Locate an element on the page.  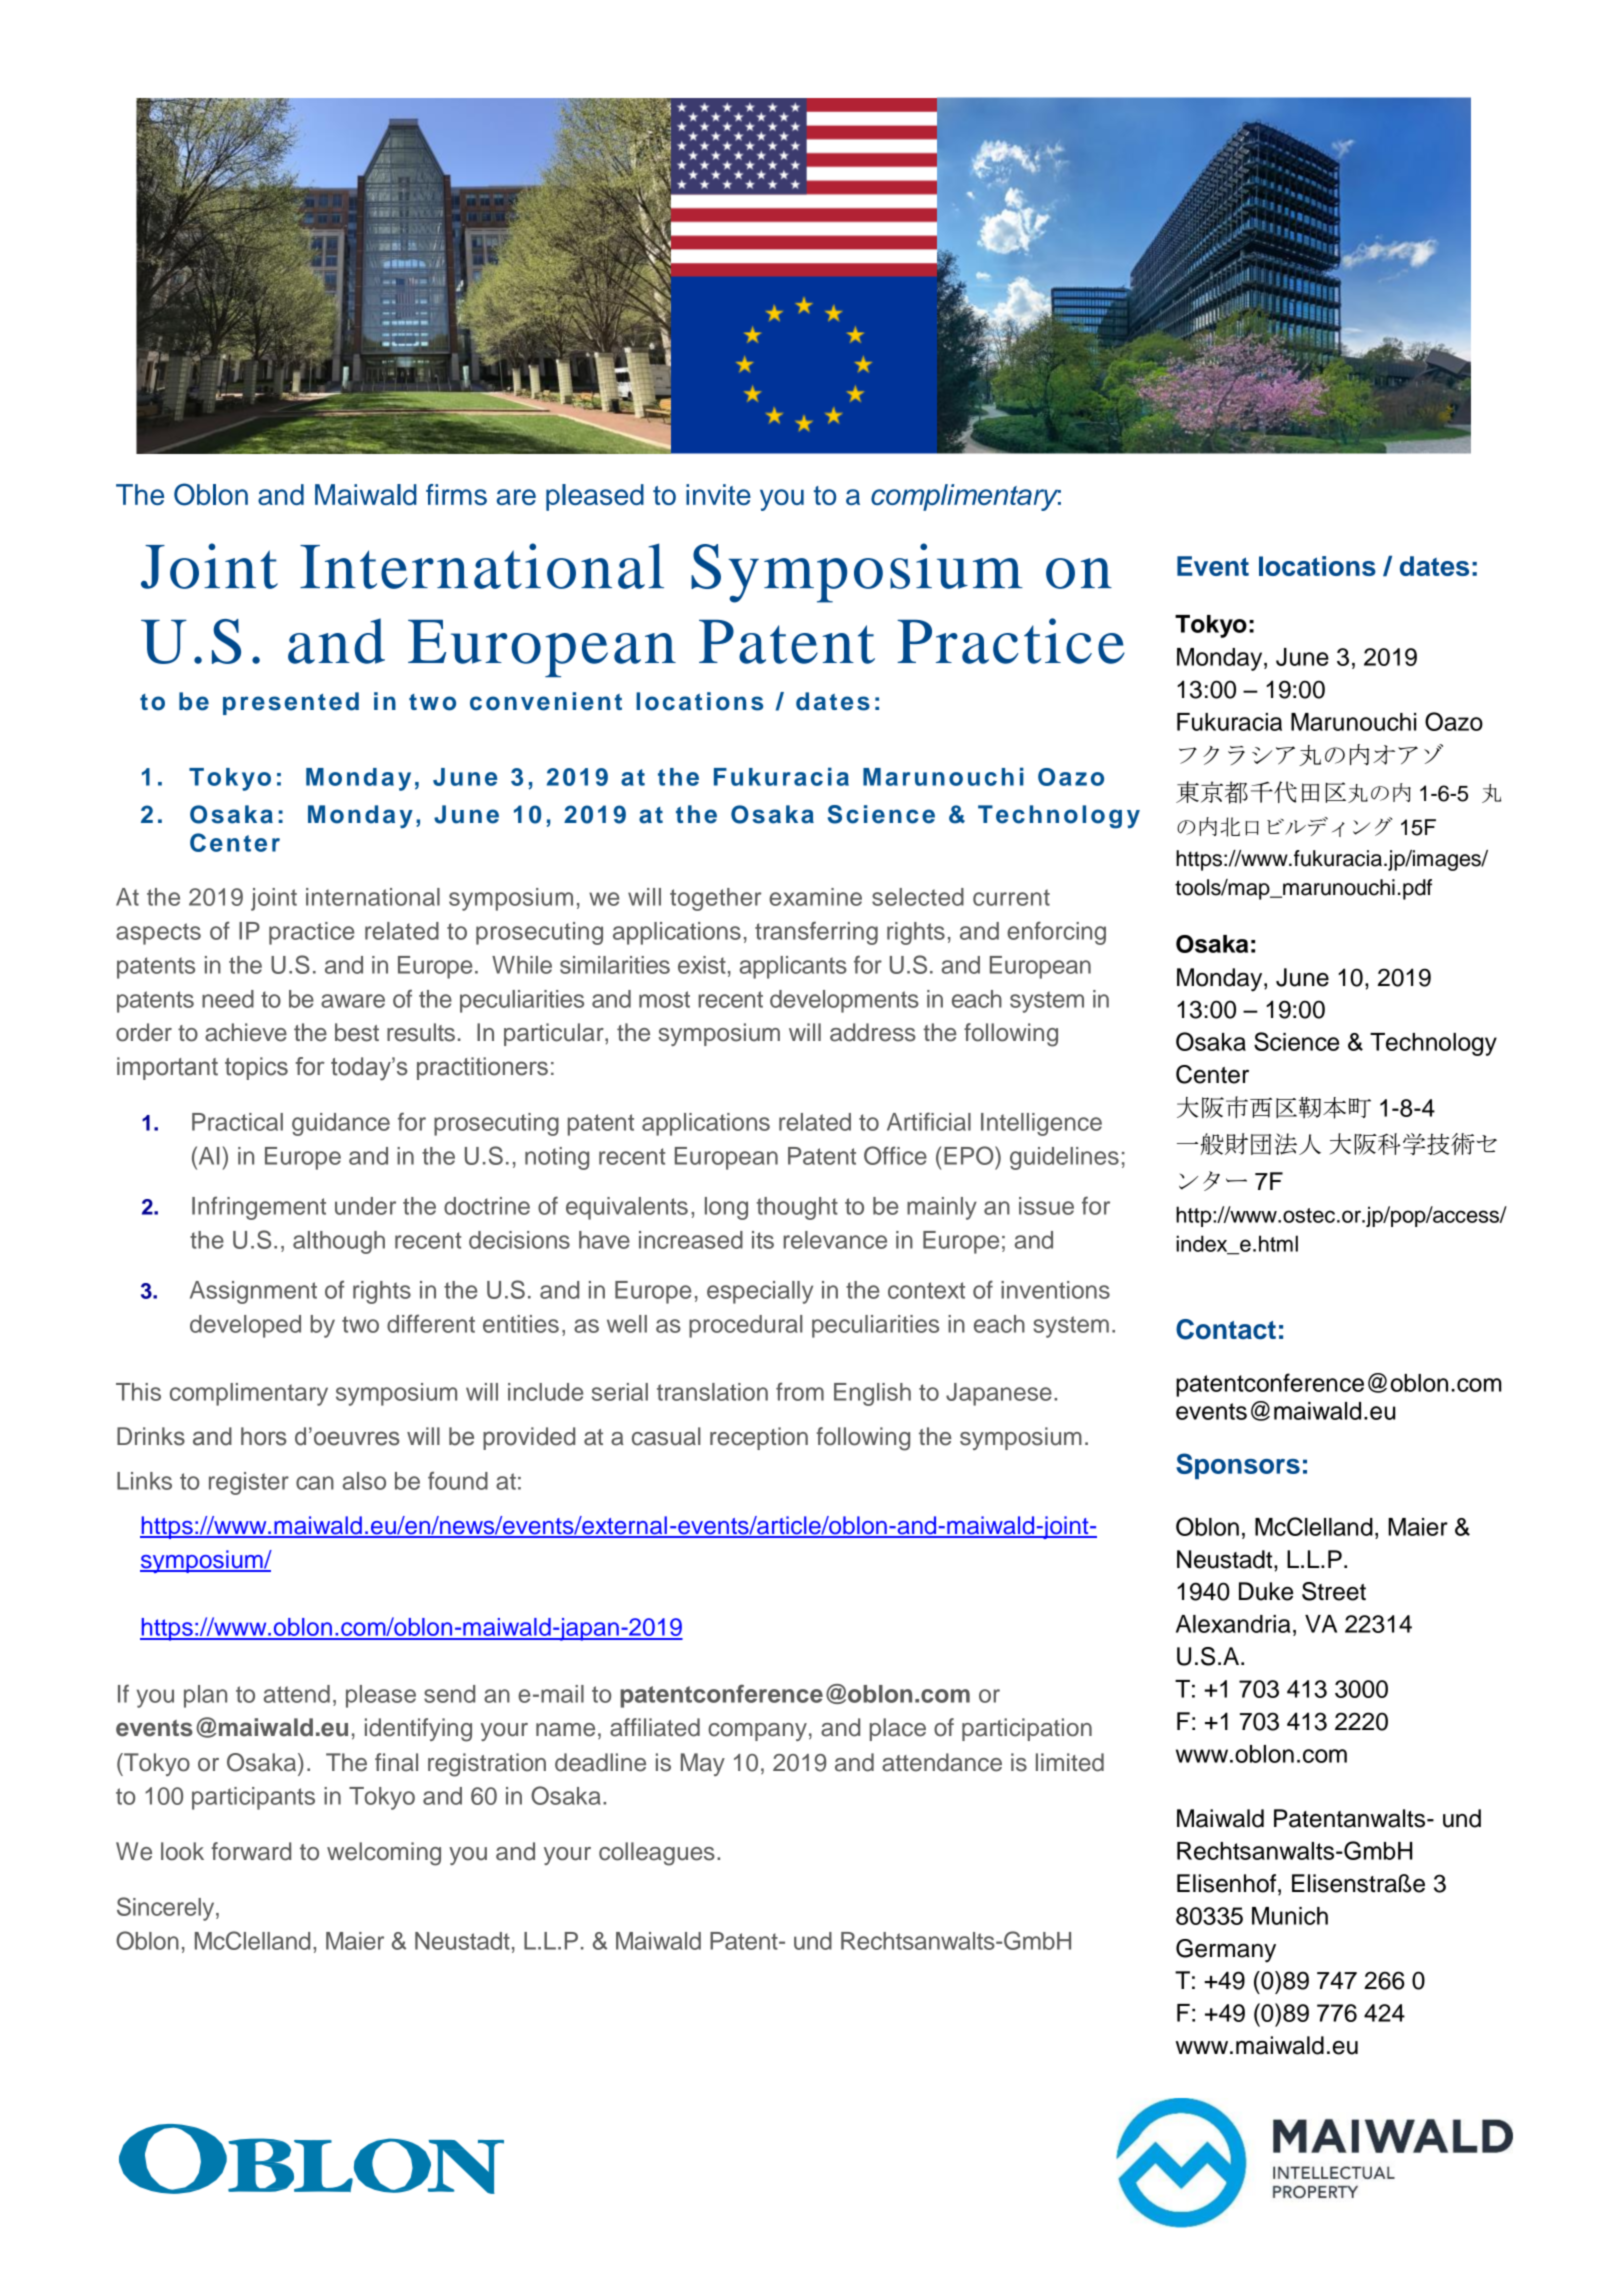
Infringement is located at coordinates (259, 1208).
